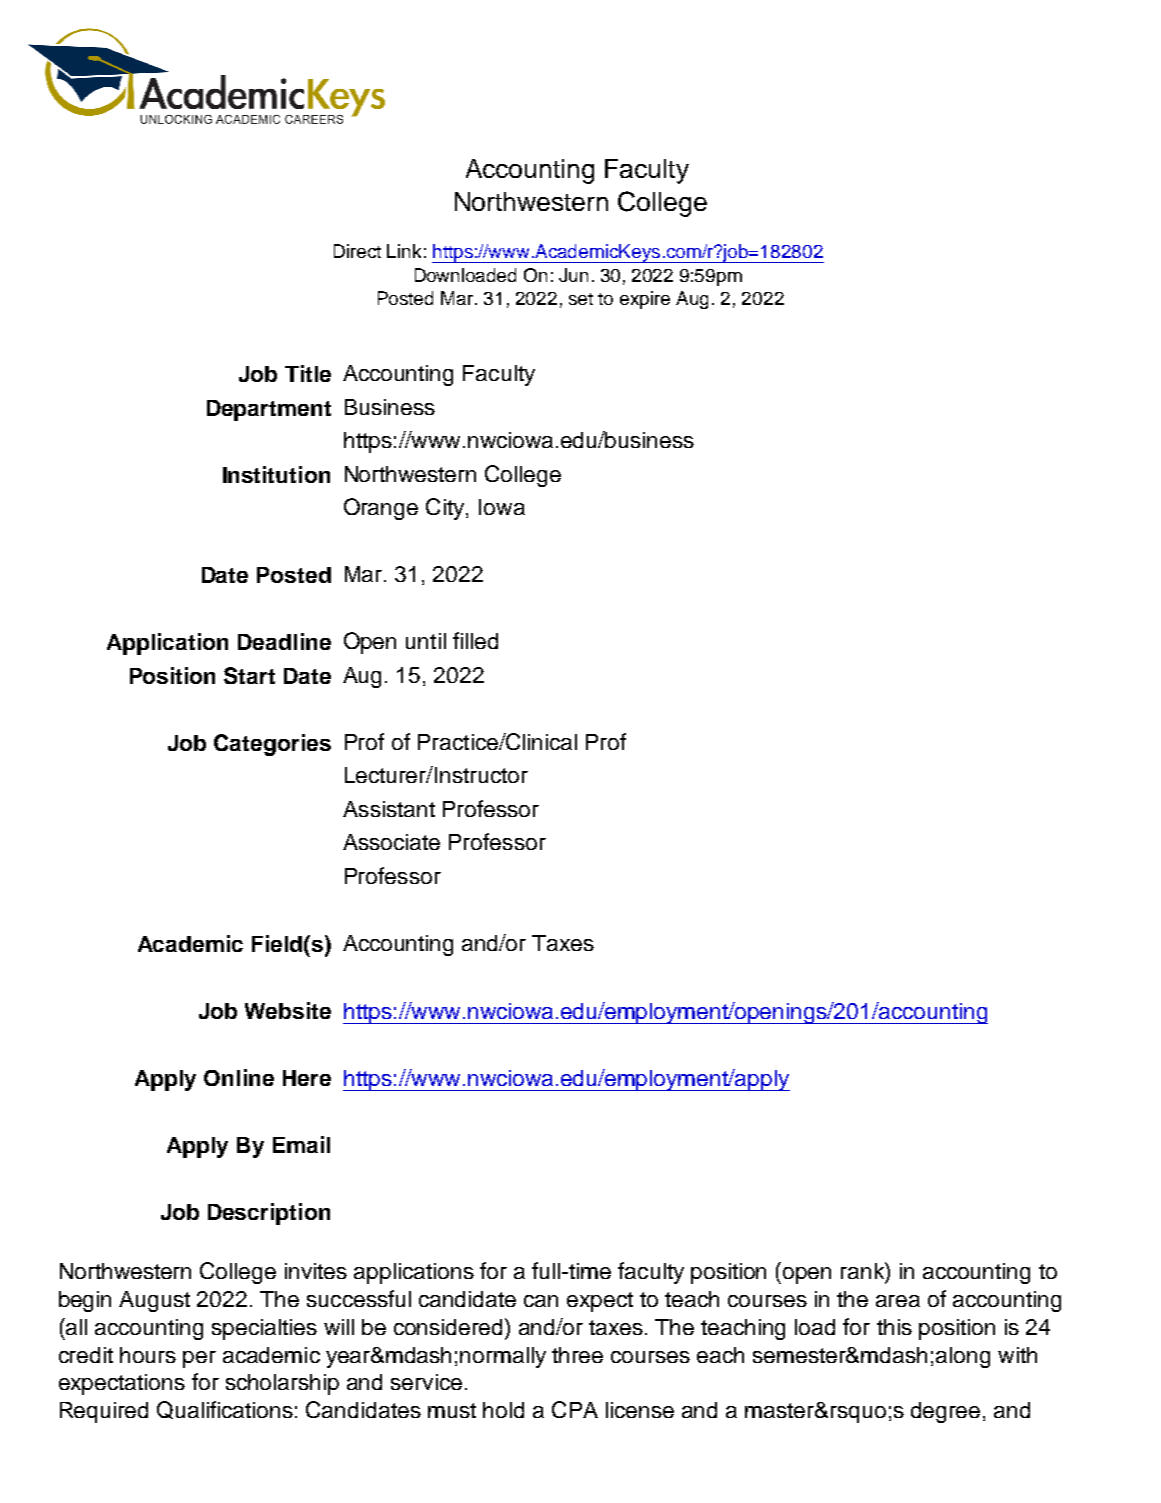 This image has width=1161, height=1503. I want to click on degree, so click(945, 1412).
